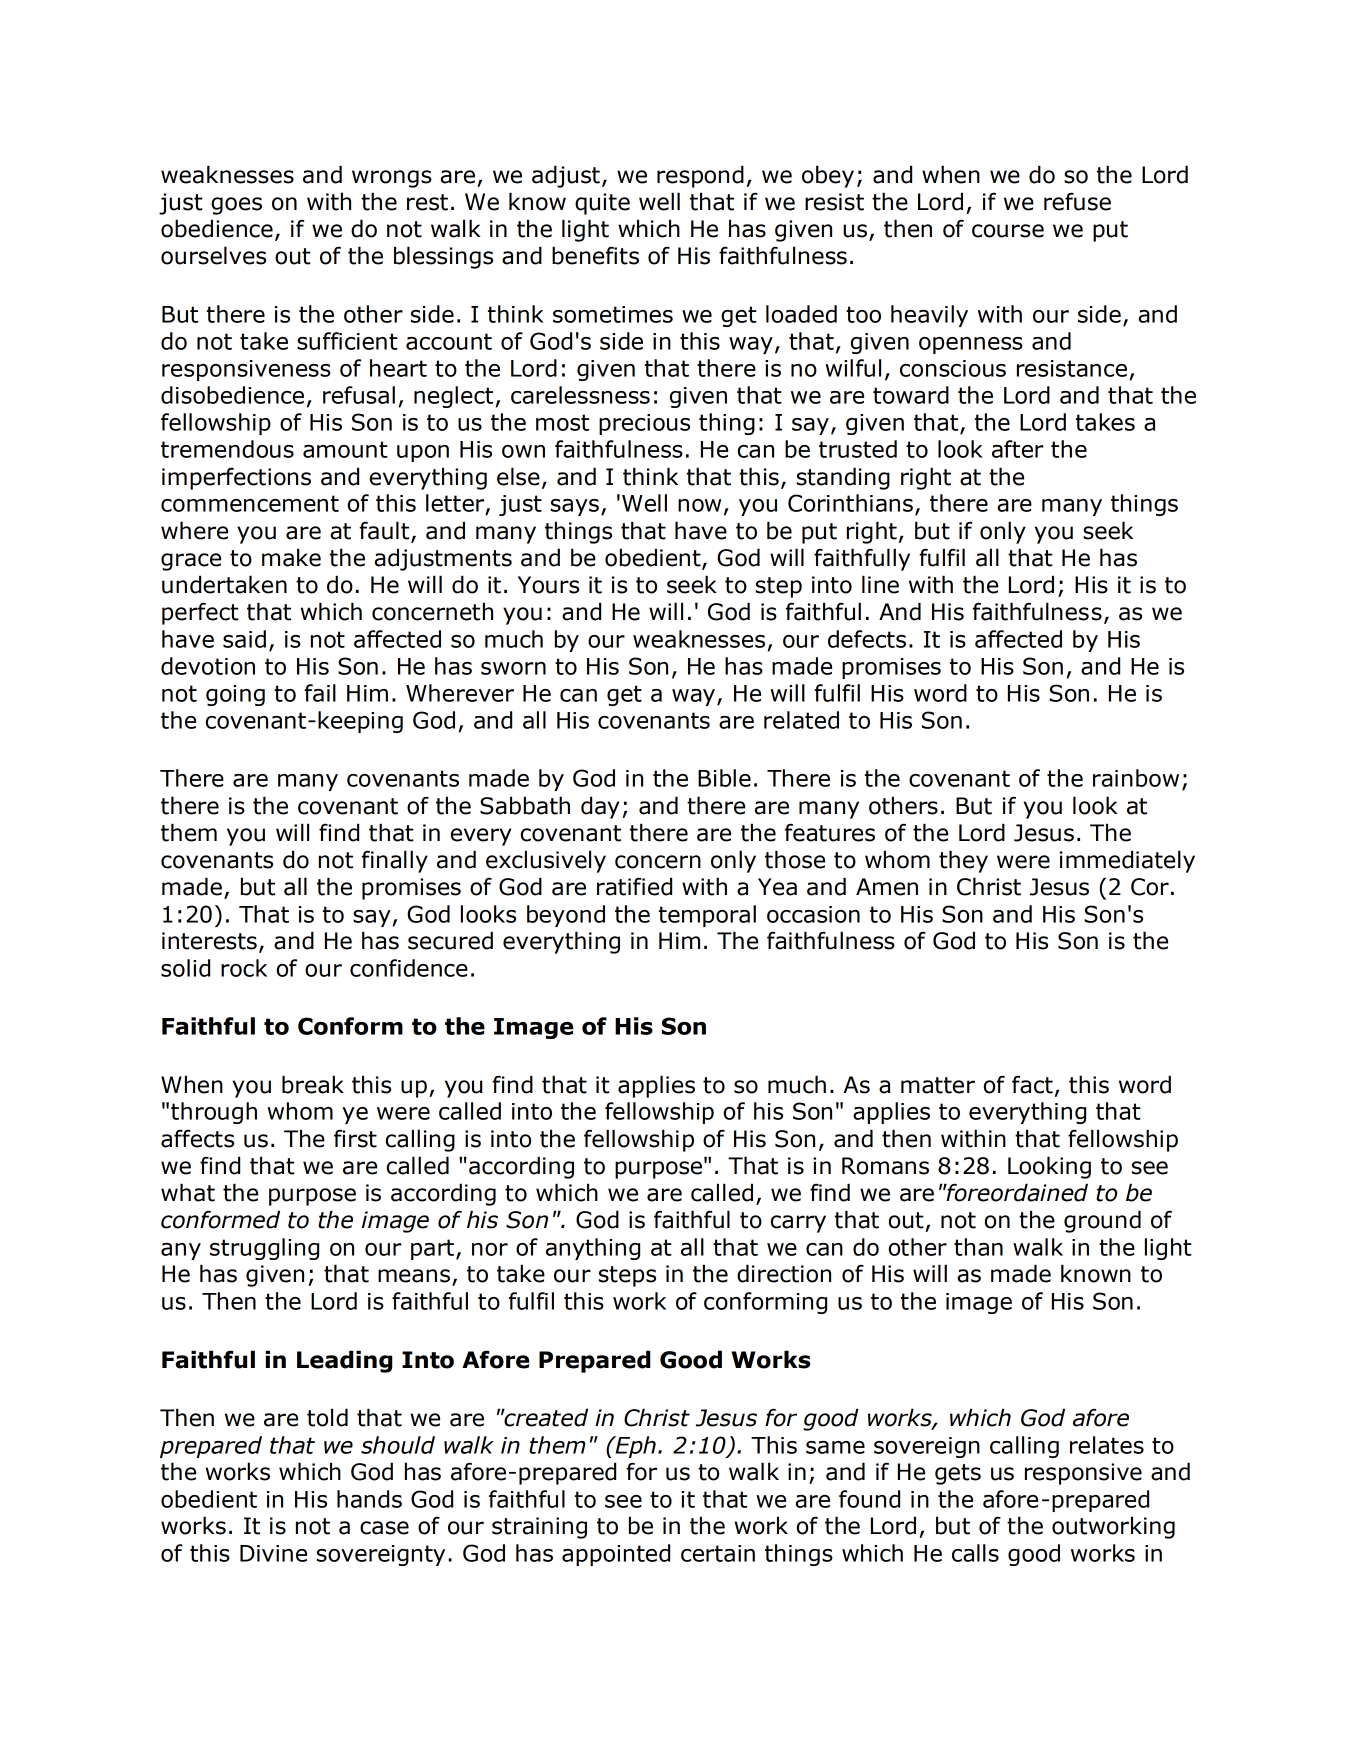 The height and width of the image is (1764, 1363). I want to click on appointed, so click(616, 1555).
